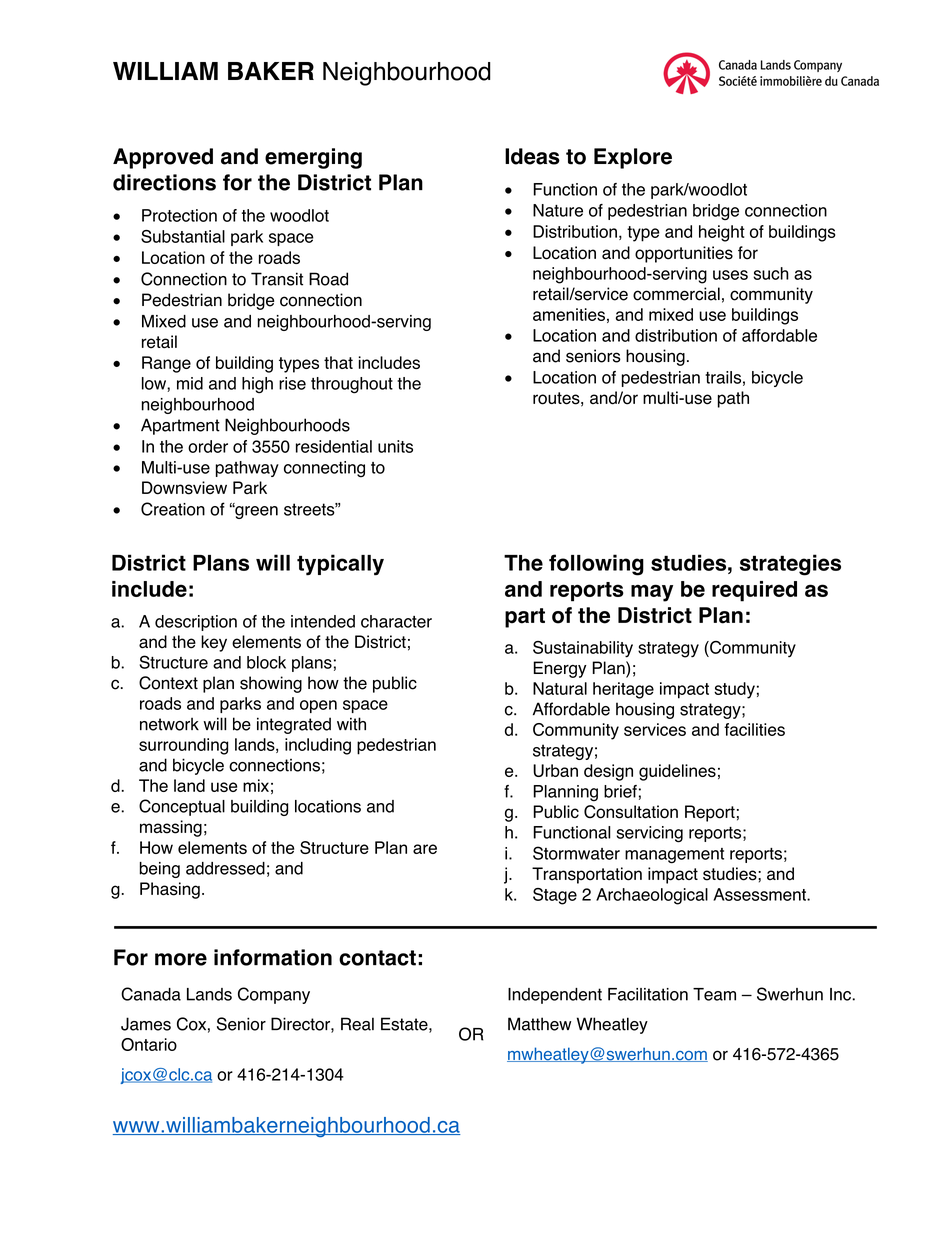 The image size is (952, 1233). I want to click on directions, so click(164, 182).
